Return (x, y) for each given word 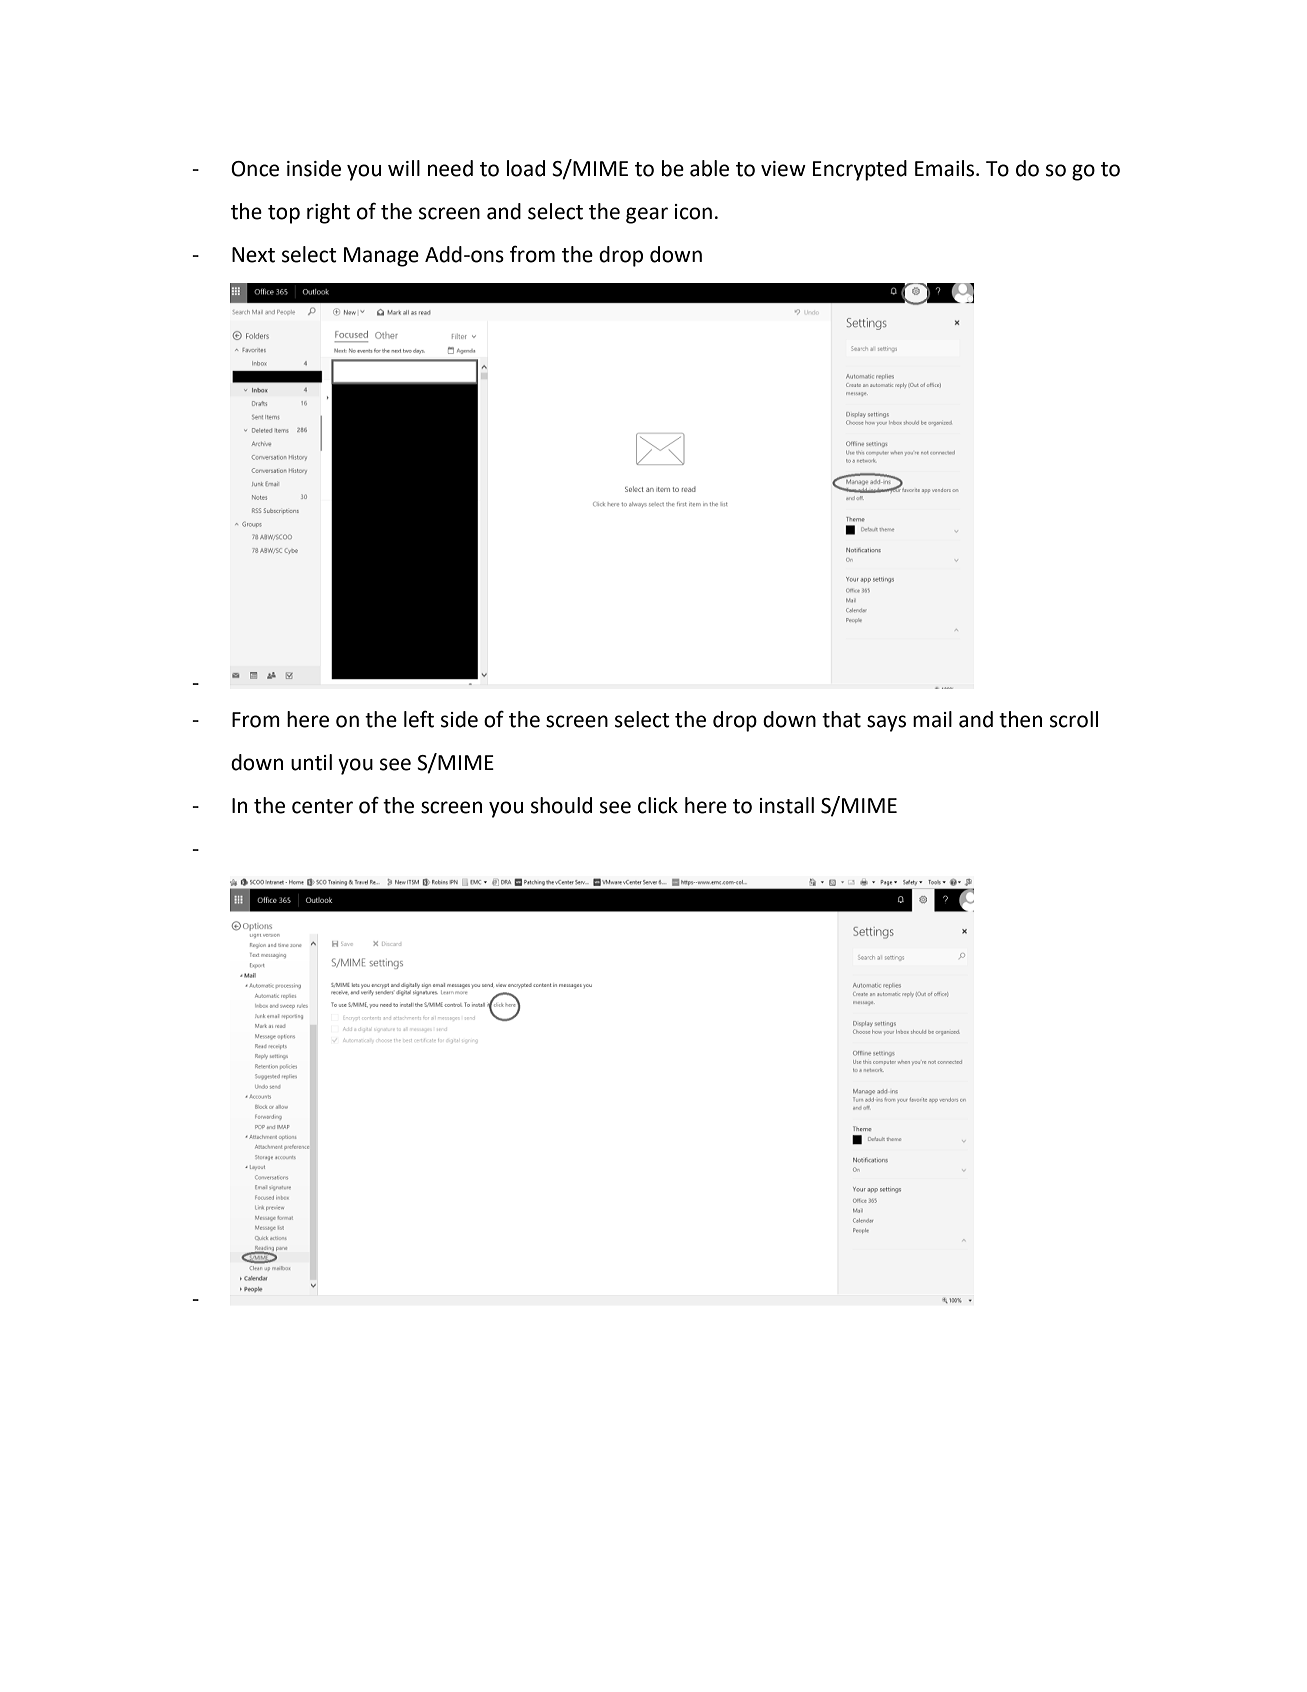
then (1020, 719)
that (841, 719)
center (322, 806)
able (709, 168)
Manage (381, 257)
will (404, 168)
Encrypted (860, 170)
